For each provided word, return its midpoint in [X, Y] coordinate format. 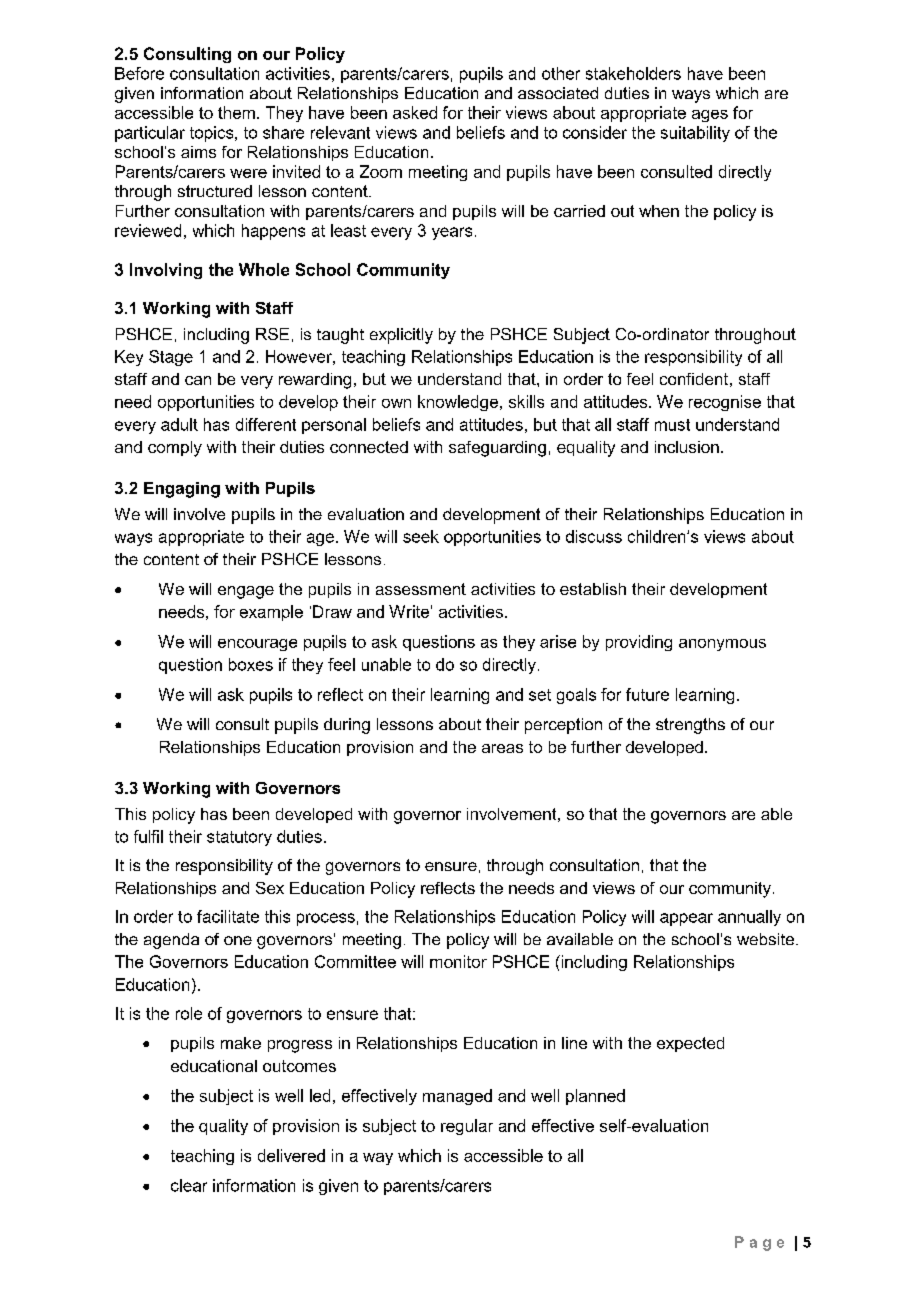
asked [415, 112]
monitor [458, 961]
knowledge [459, 403]
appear [686, 919]
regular [467, 1127]
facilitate [228, 916]
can [198, 380]
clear [189, 1185]
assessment [421, 589]
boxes [251, 664]
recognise [725, 403]
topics [213, 134]
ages [710, 116]
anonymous [722, 645]
